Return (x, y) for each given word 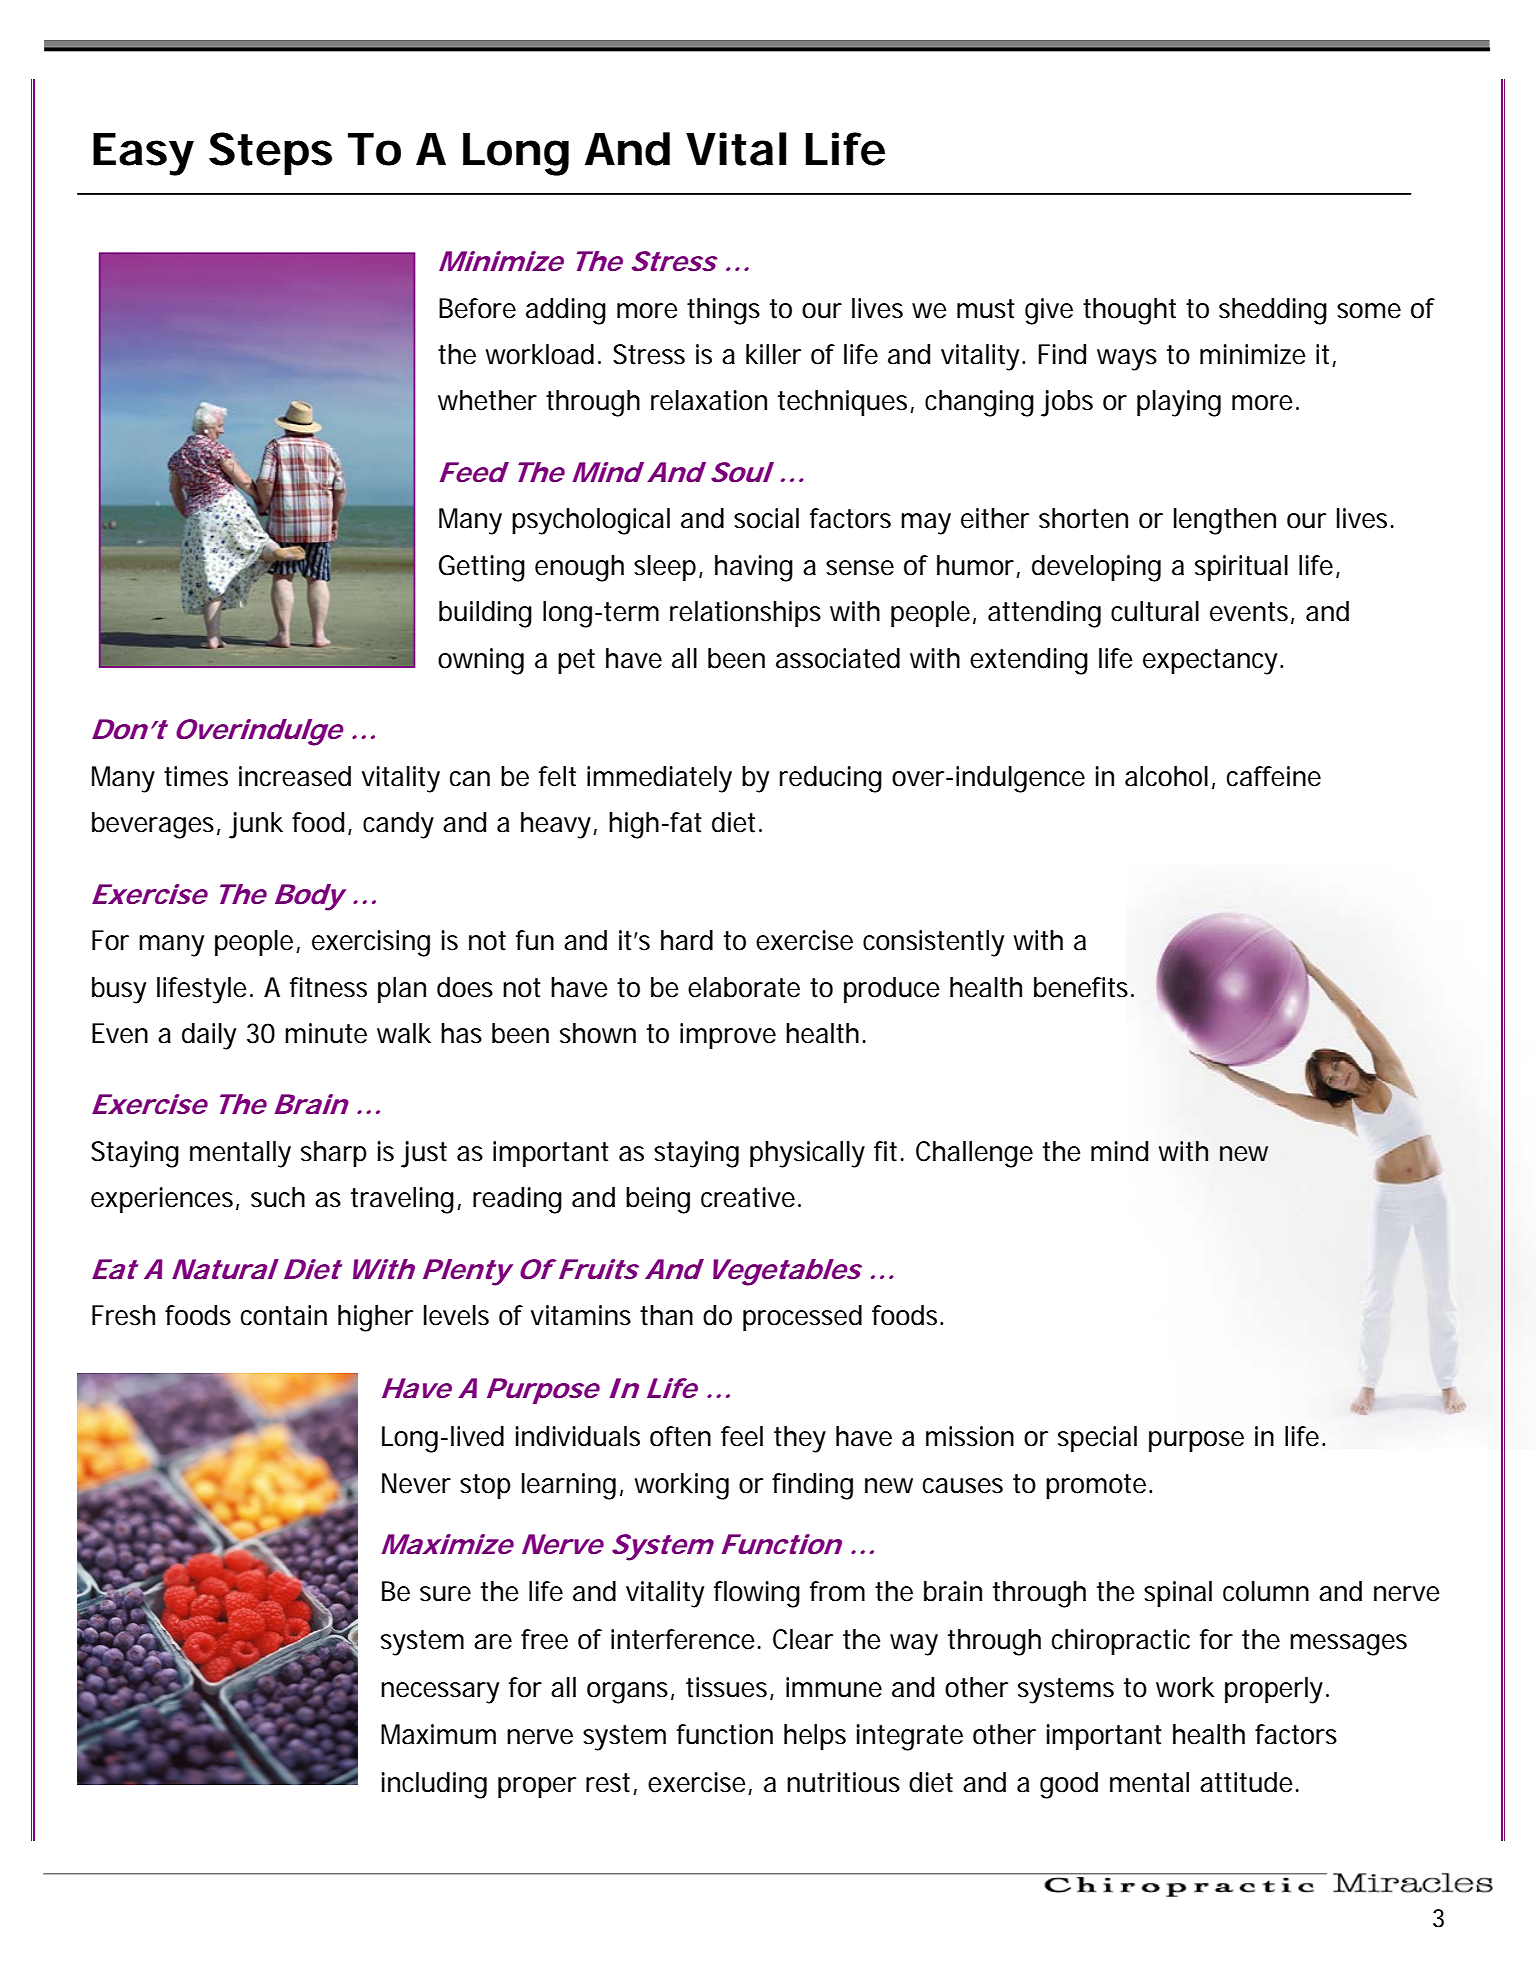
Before (477, 308)
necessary (440, 1693)
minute (326, 1033)
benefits (1081, 987)
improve (728, 1036)
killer (773, 354)
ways (1127, 360)
